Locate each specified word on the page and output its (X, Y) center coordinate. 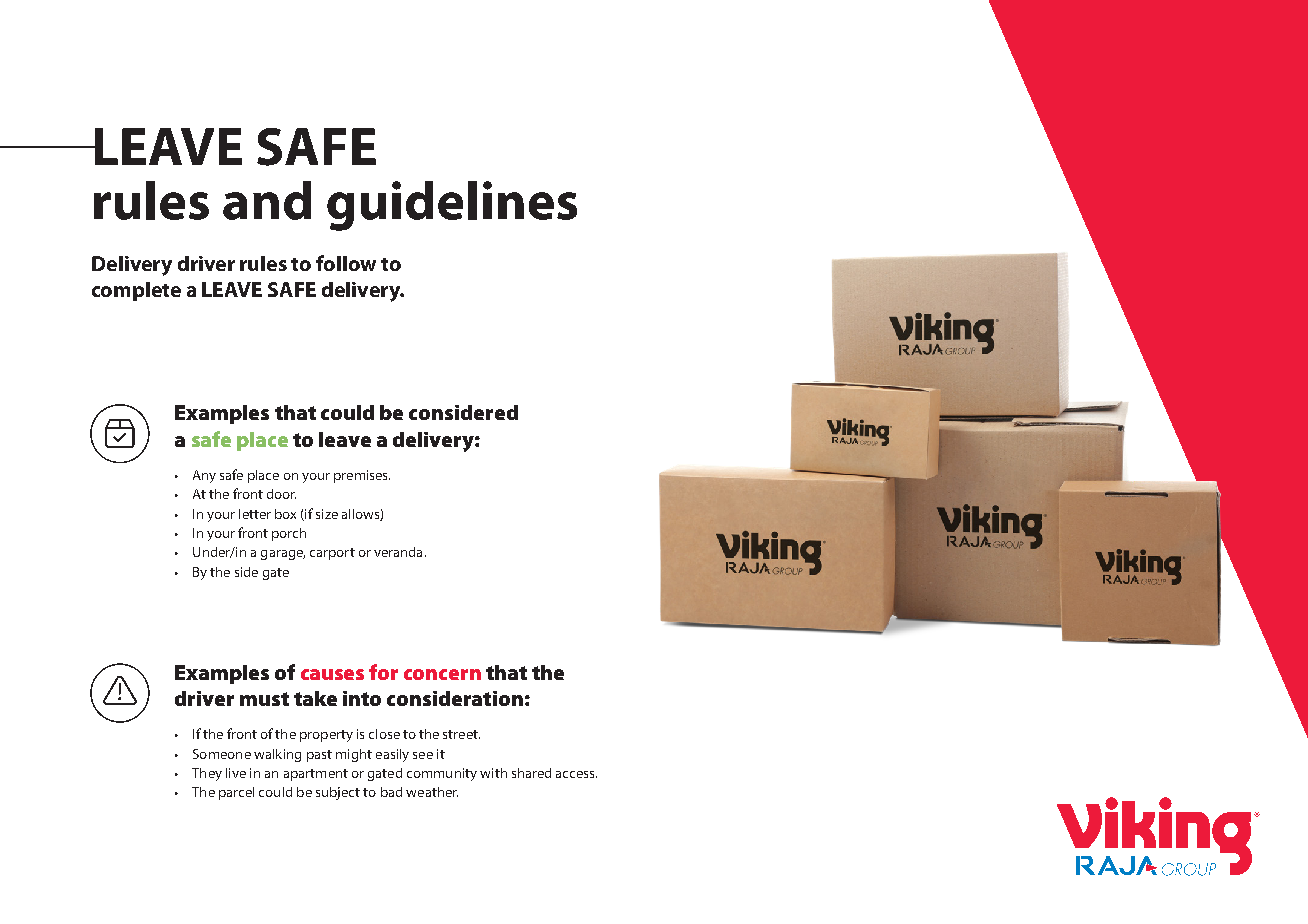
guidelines (452, 206)
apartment (316, 775)
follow (346, 263)
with (493, 773)
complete (136, 291)
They (207, 774)
